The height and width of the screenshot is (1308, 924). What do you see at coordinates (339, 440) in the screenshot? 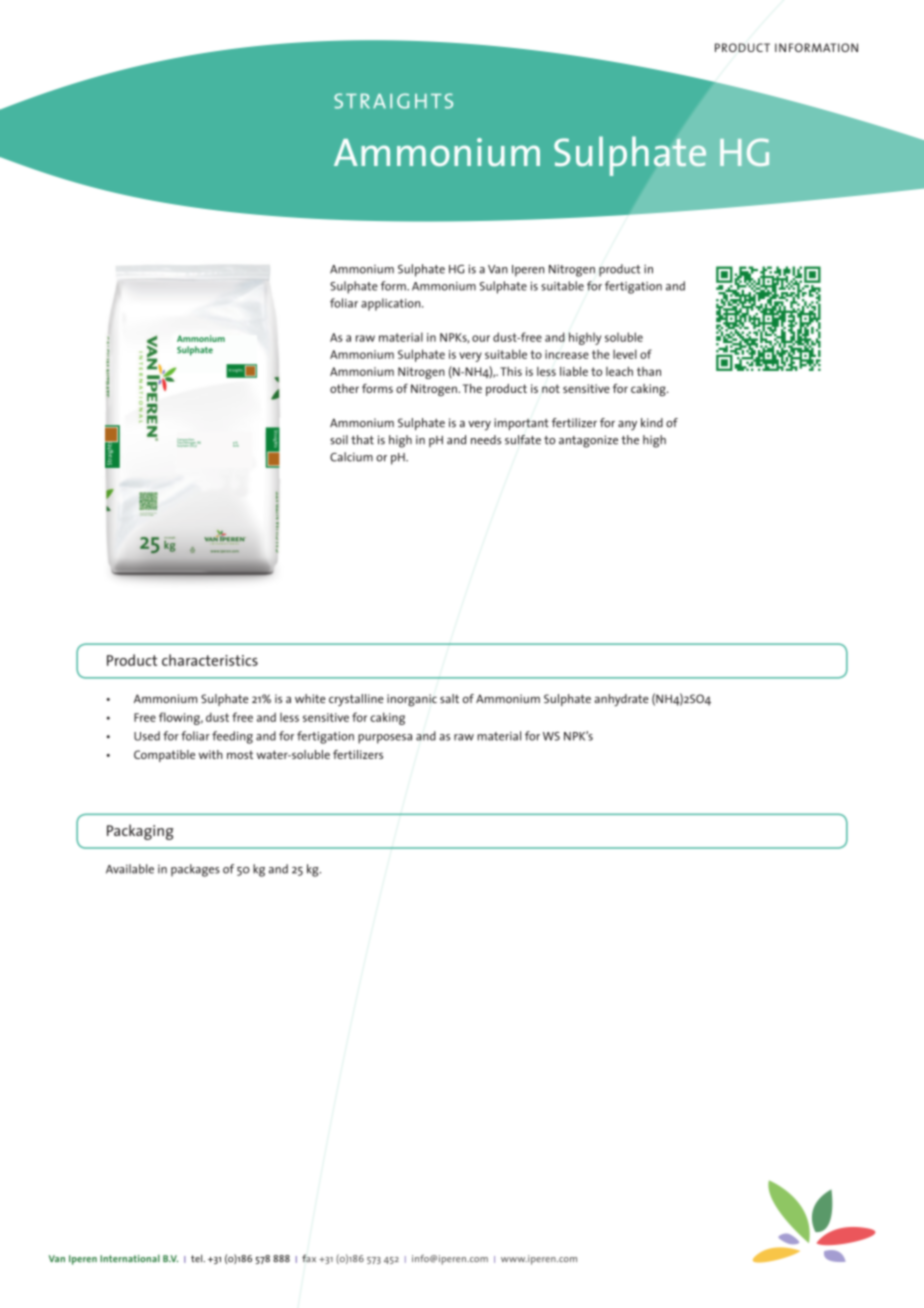
I see `soil` at bounding box center [339, 440].
